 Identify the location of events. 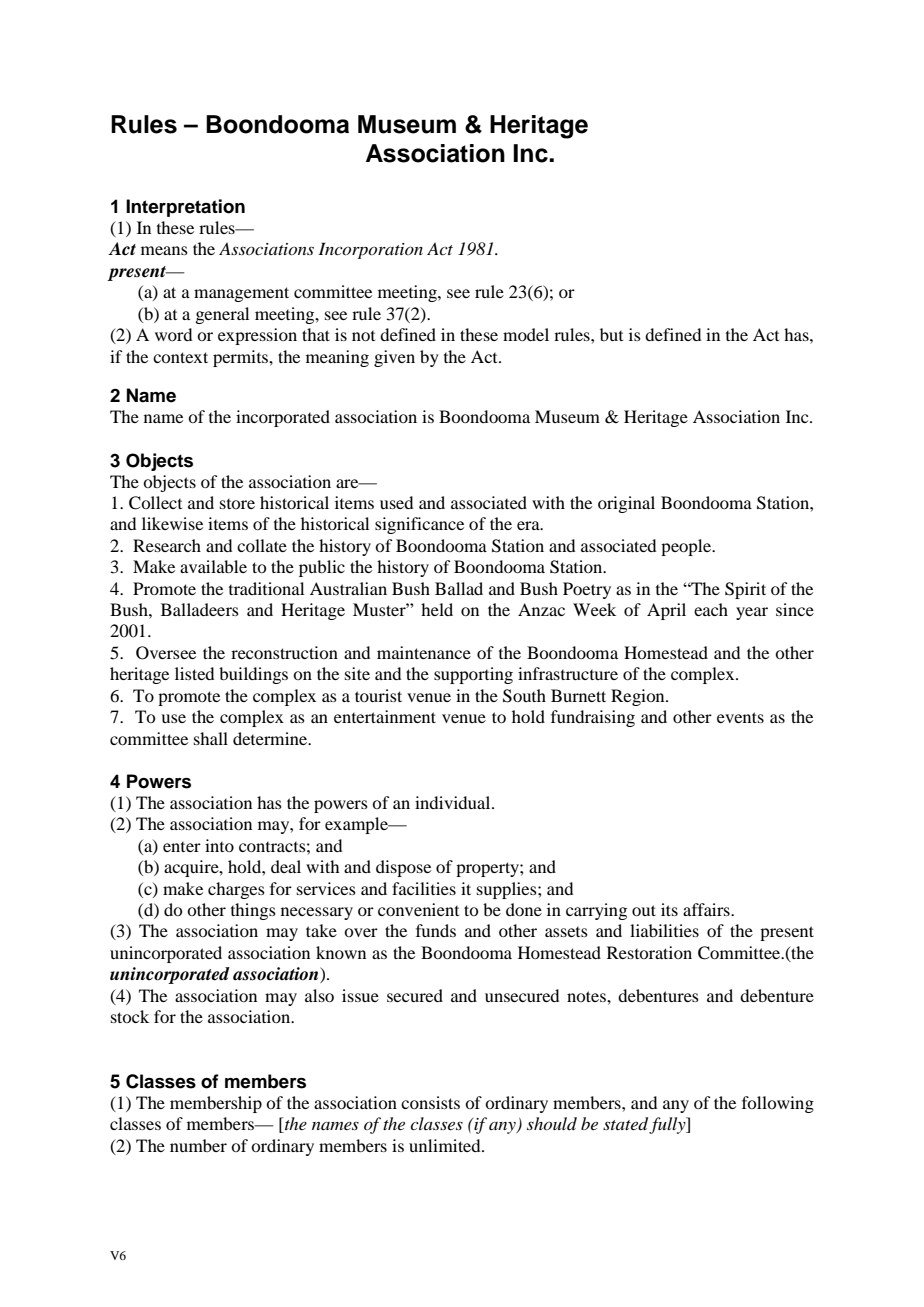
(740, 717).
